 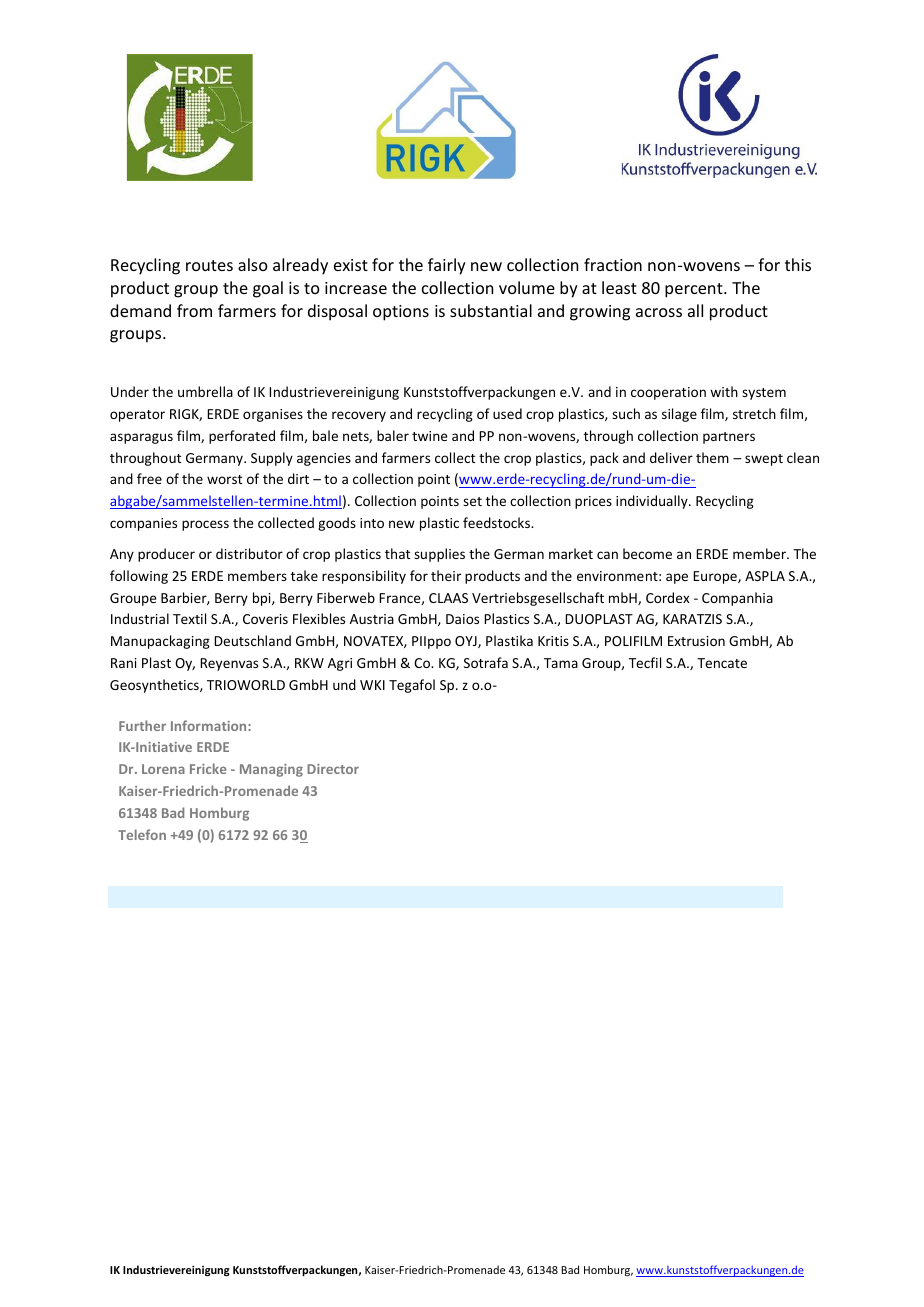 I want to click on Deutschland, so click(x=252, y=640).
